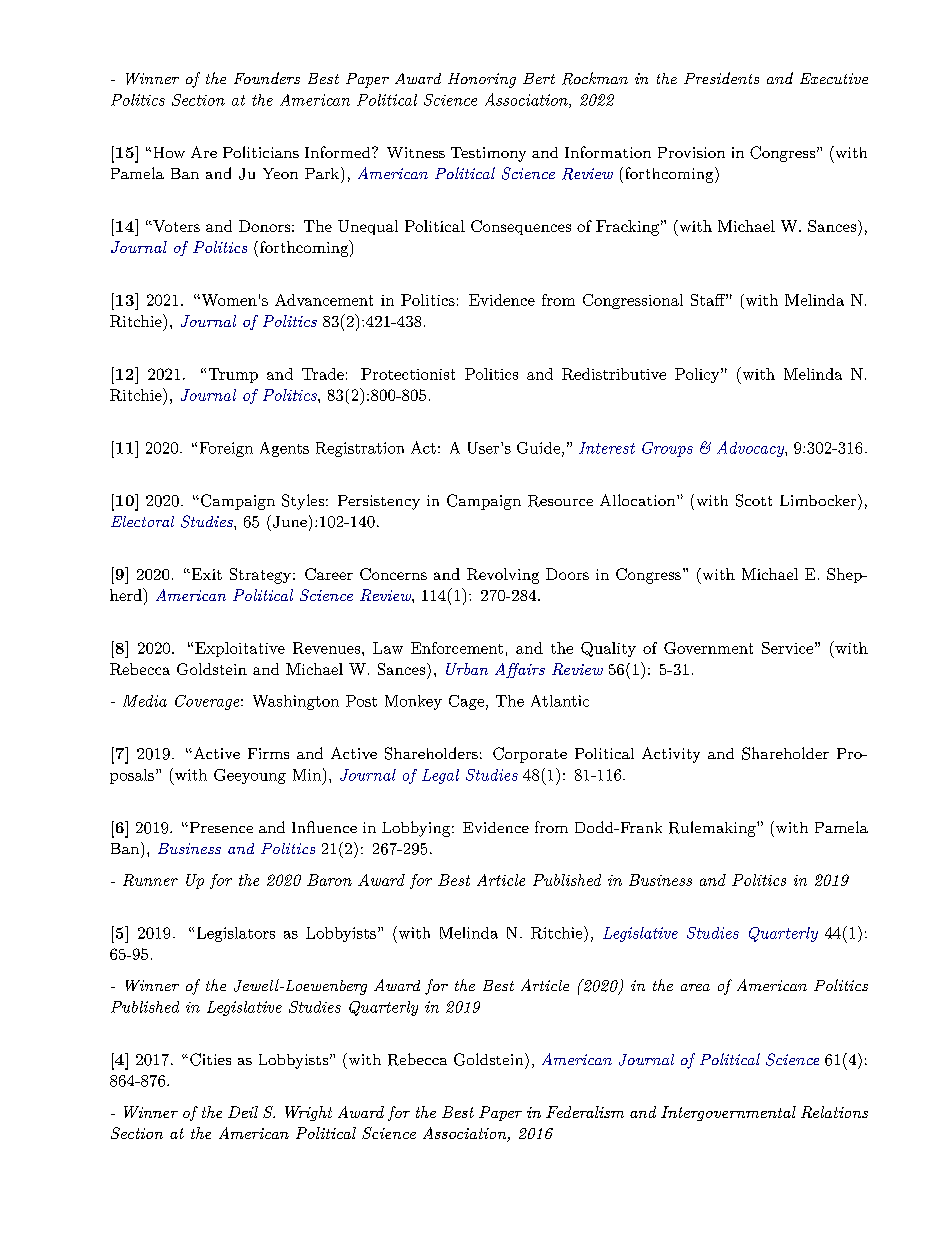 Image resolution: width=952 pixels, height=1233 pixels. Describe the element at coordinates (205, 574) in the screenshot. I see `Exit` at that location.
